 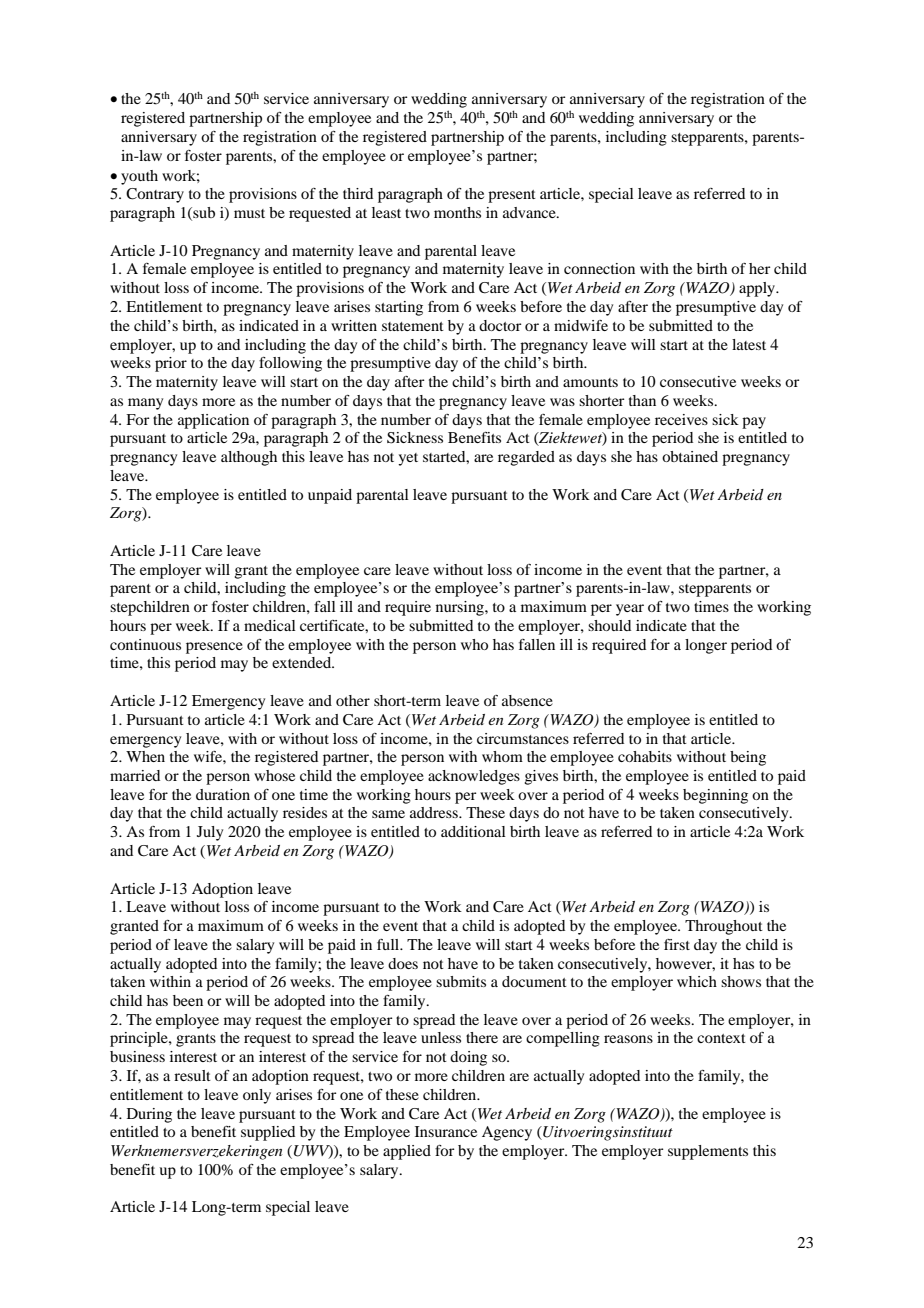 What do you see at coordinates (599, 268) in the screenshot?
I see `connection` at bounding box center [599, 268].
